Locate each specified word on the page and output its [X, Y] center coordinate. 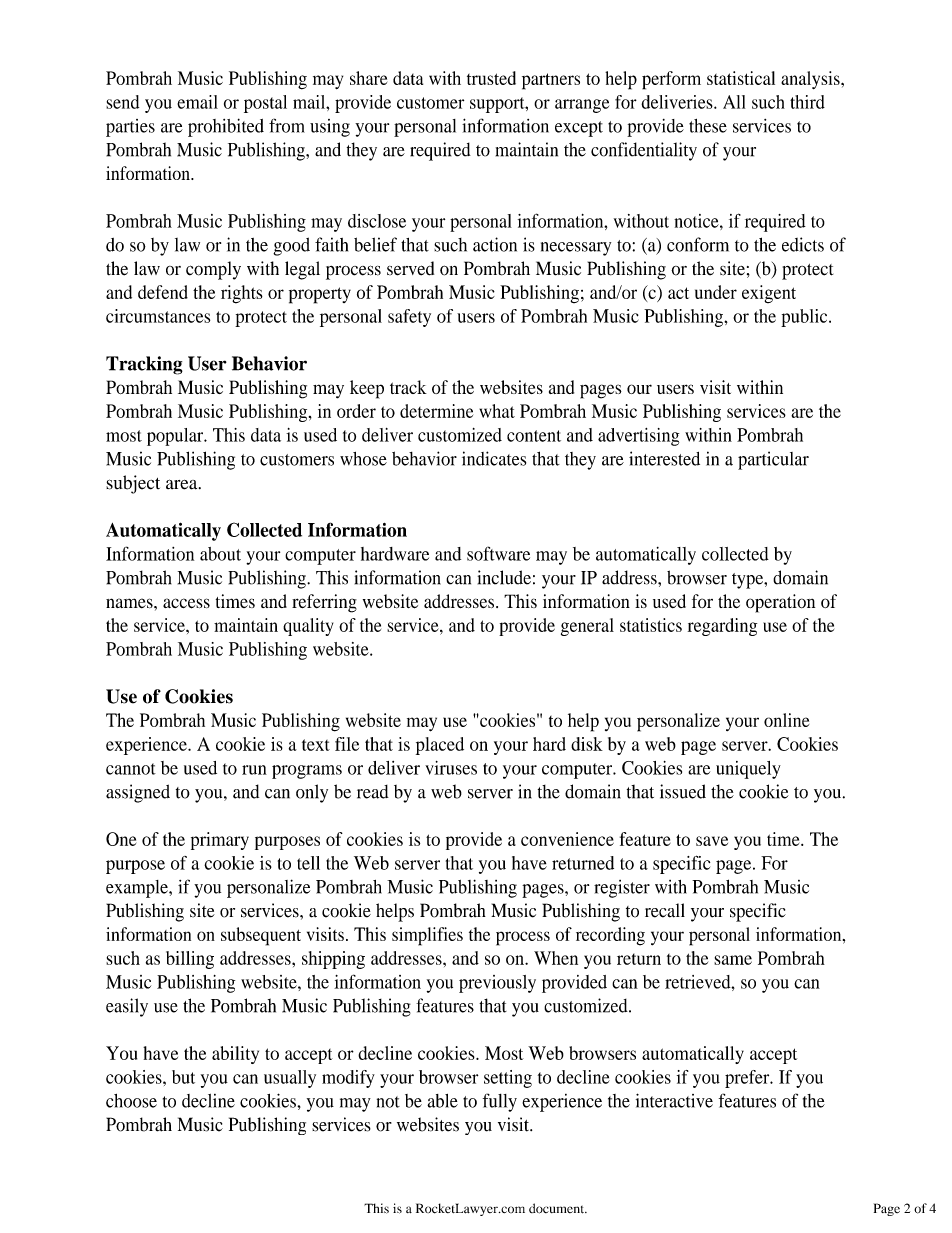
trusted [491, 78]
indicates [494, 458]
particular [773, 460]
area [183, 484]
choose [131, 1101]
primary [220, 841]
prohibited [226, 127]
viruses [451, 768]
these [708, 126]
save [712, 841]
